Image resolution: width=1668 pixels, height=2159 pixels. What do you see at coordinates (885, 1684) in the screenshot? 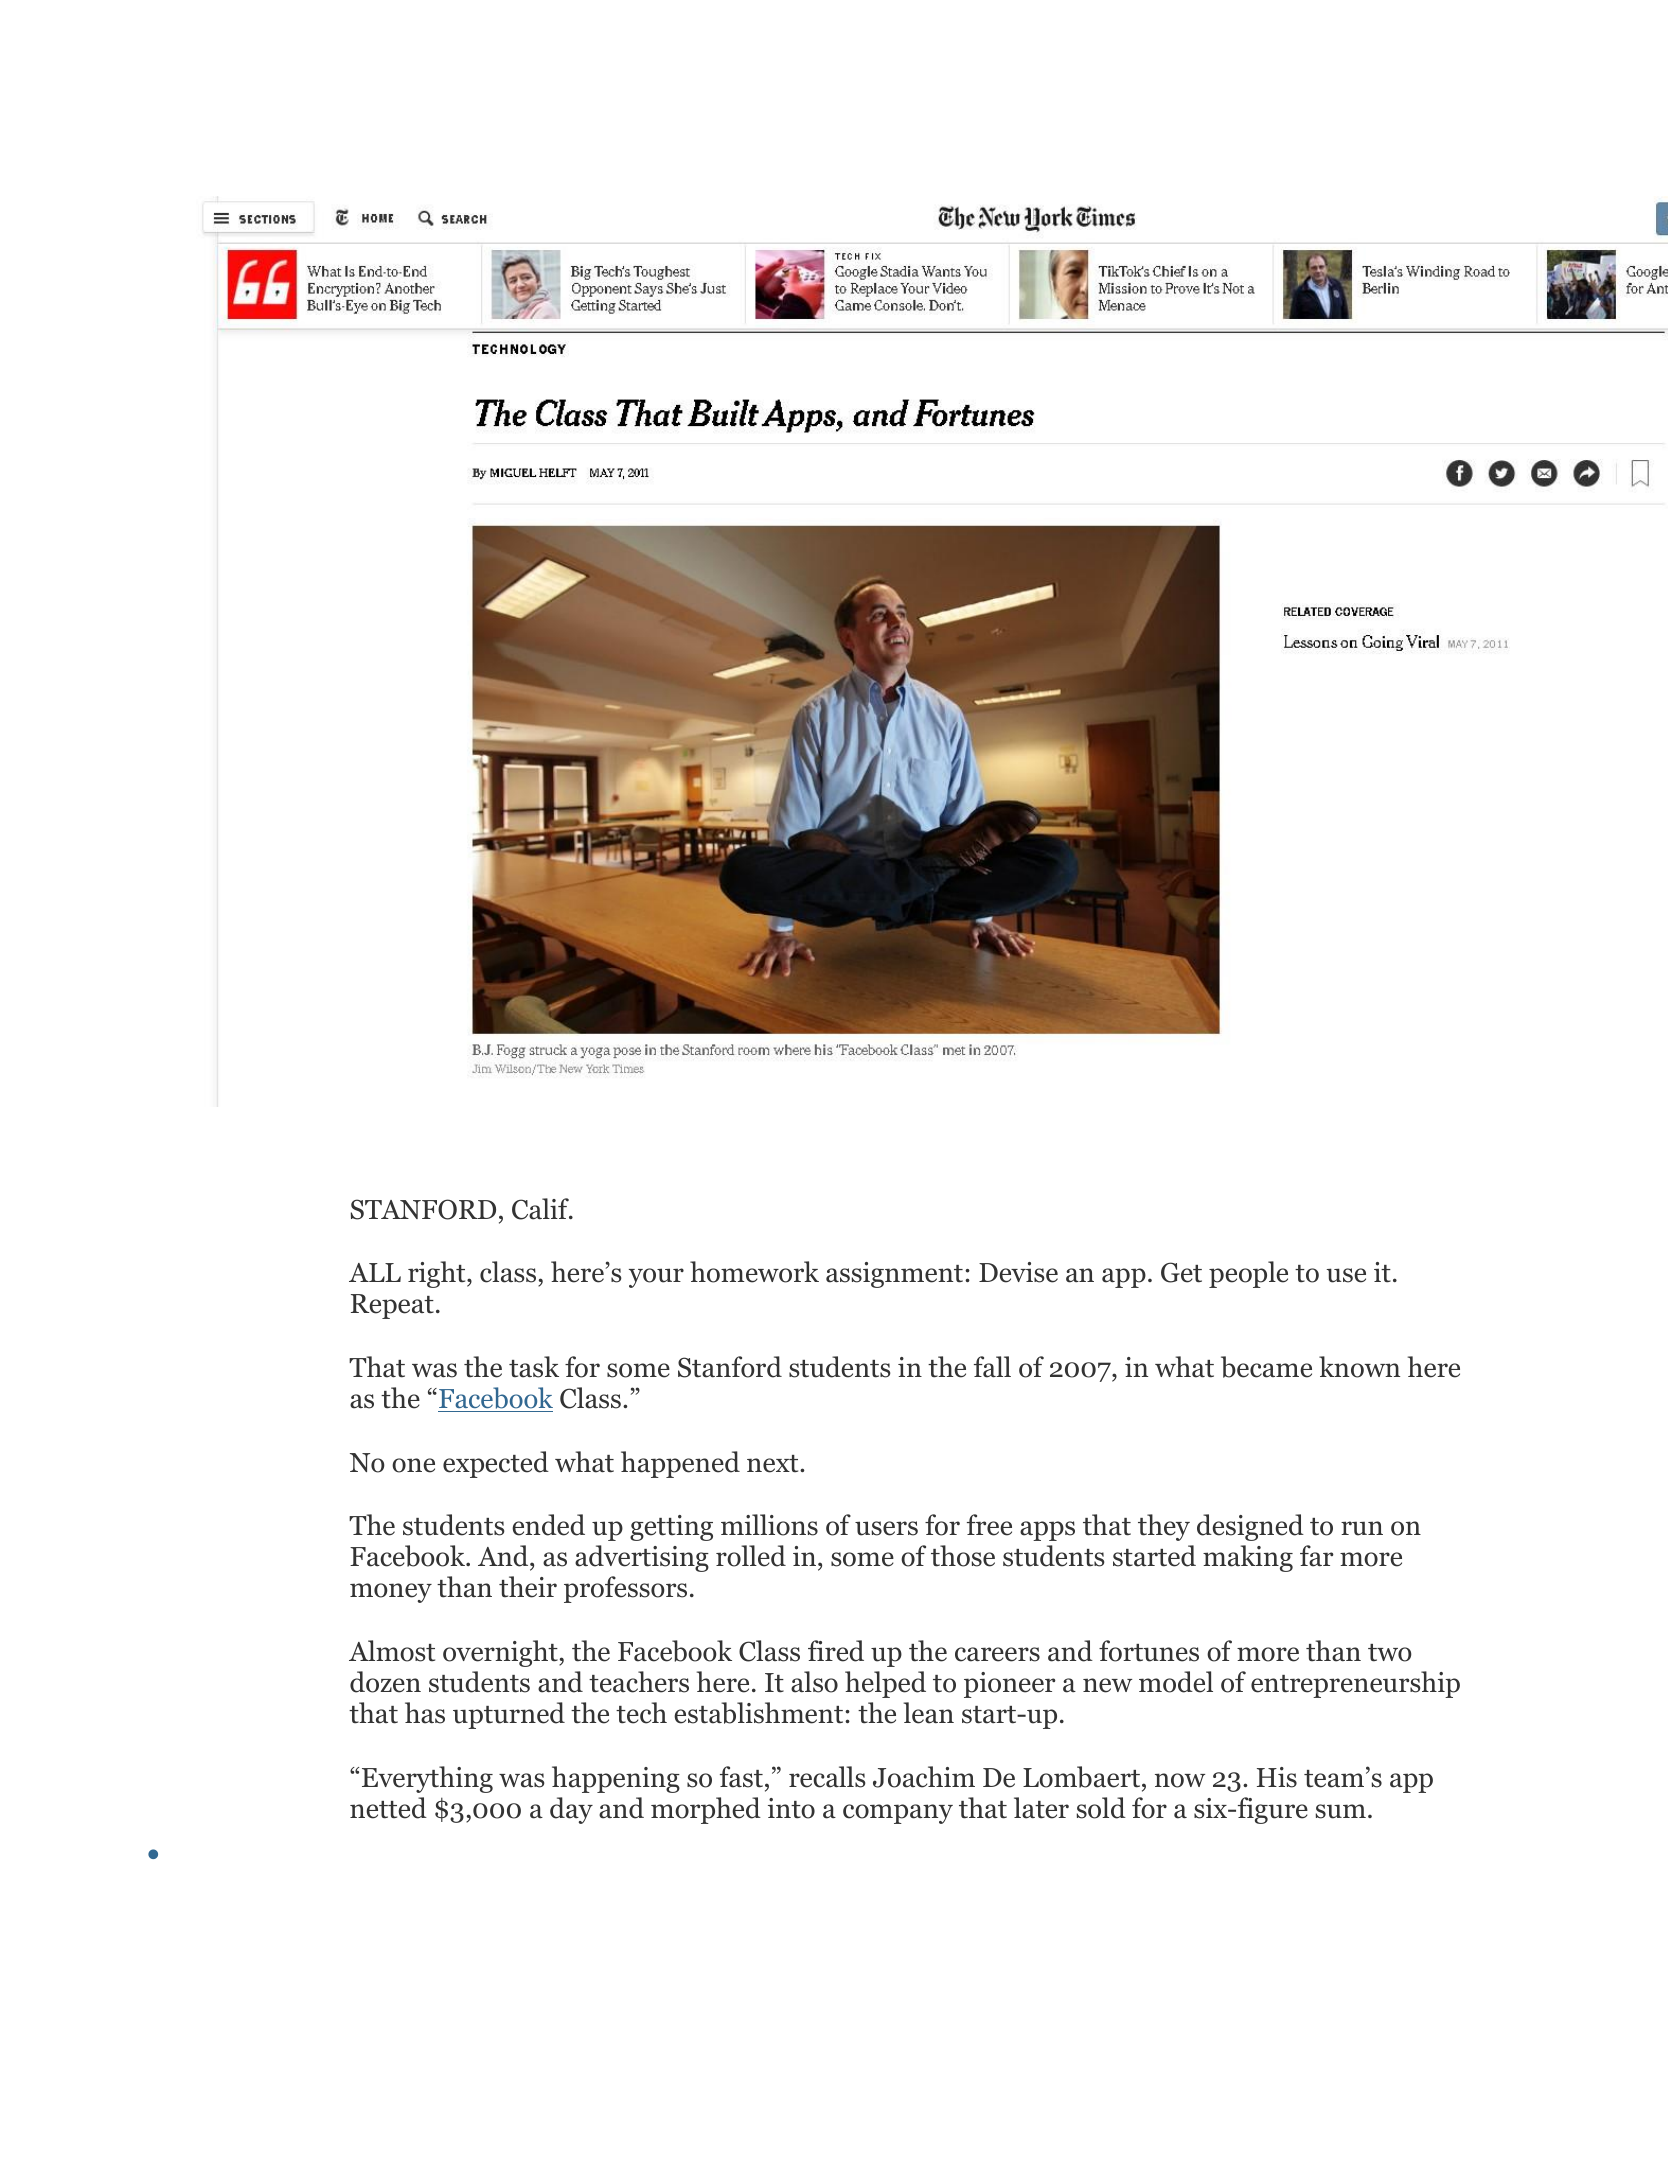
I see `helped` at bounding box center [885, 1684].
